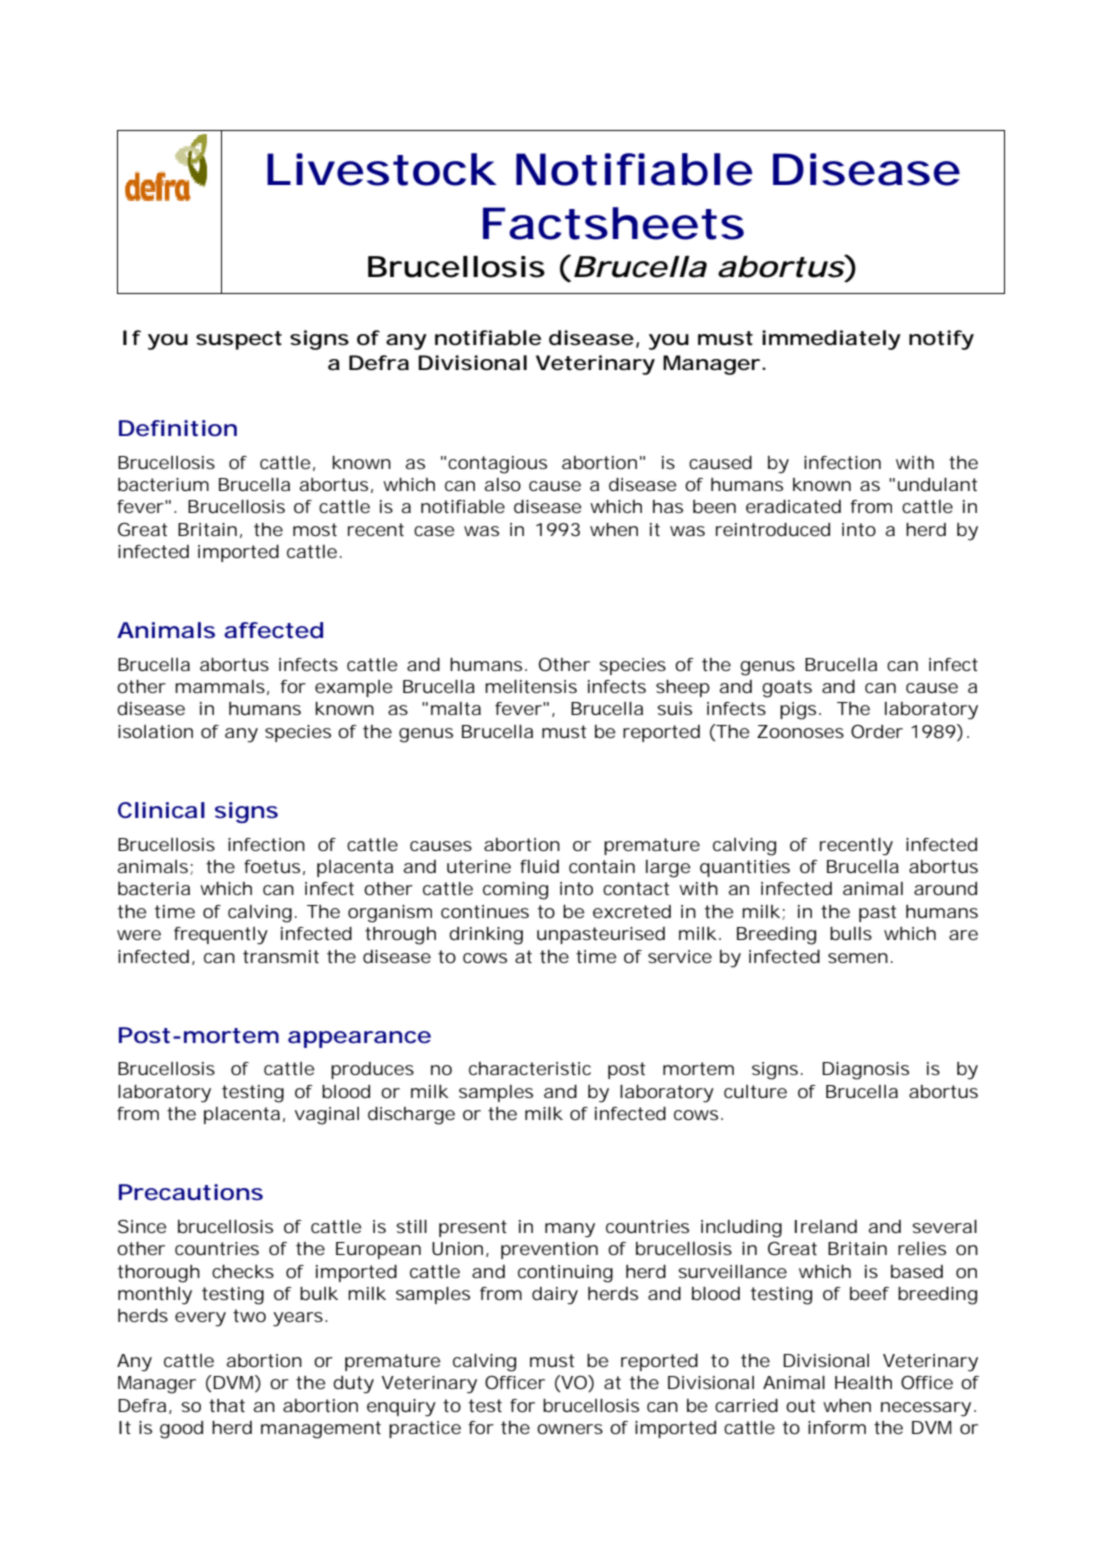 This screenshot has width=1095, height=1549. What do you see at coordinates (636, 888) in the screenshot?
I see `contact` at bounding box center [636, 888].
